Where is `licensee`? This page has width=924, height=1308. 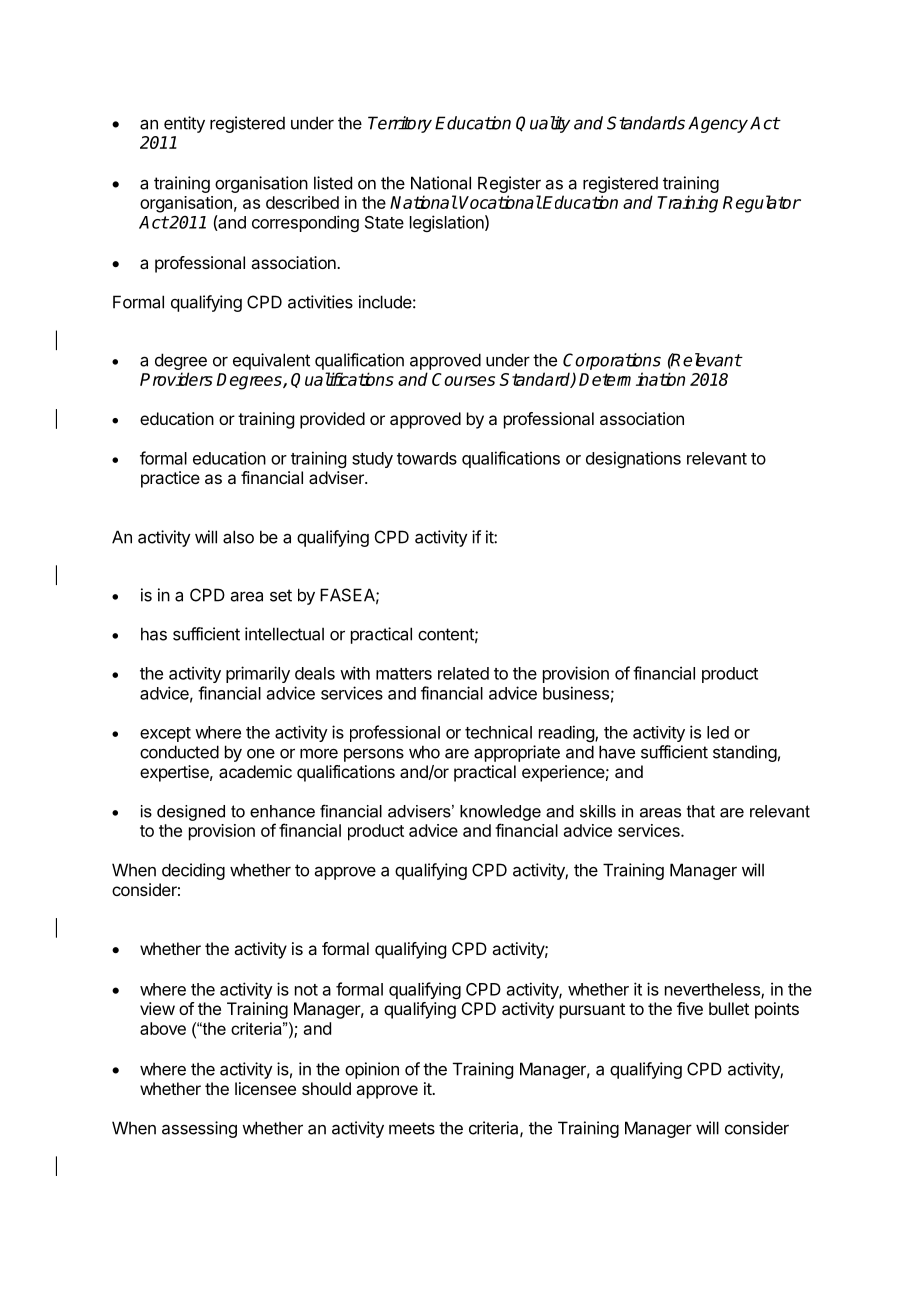
licensee is located at coordinates (265, 1088).
